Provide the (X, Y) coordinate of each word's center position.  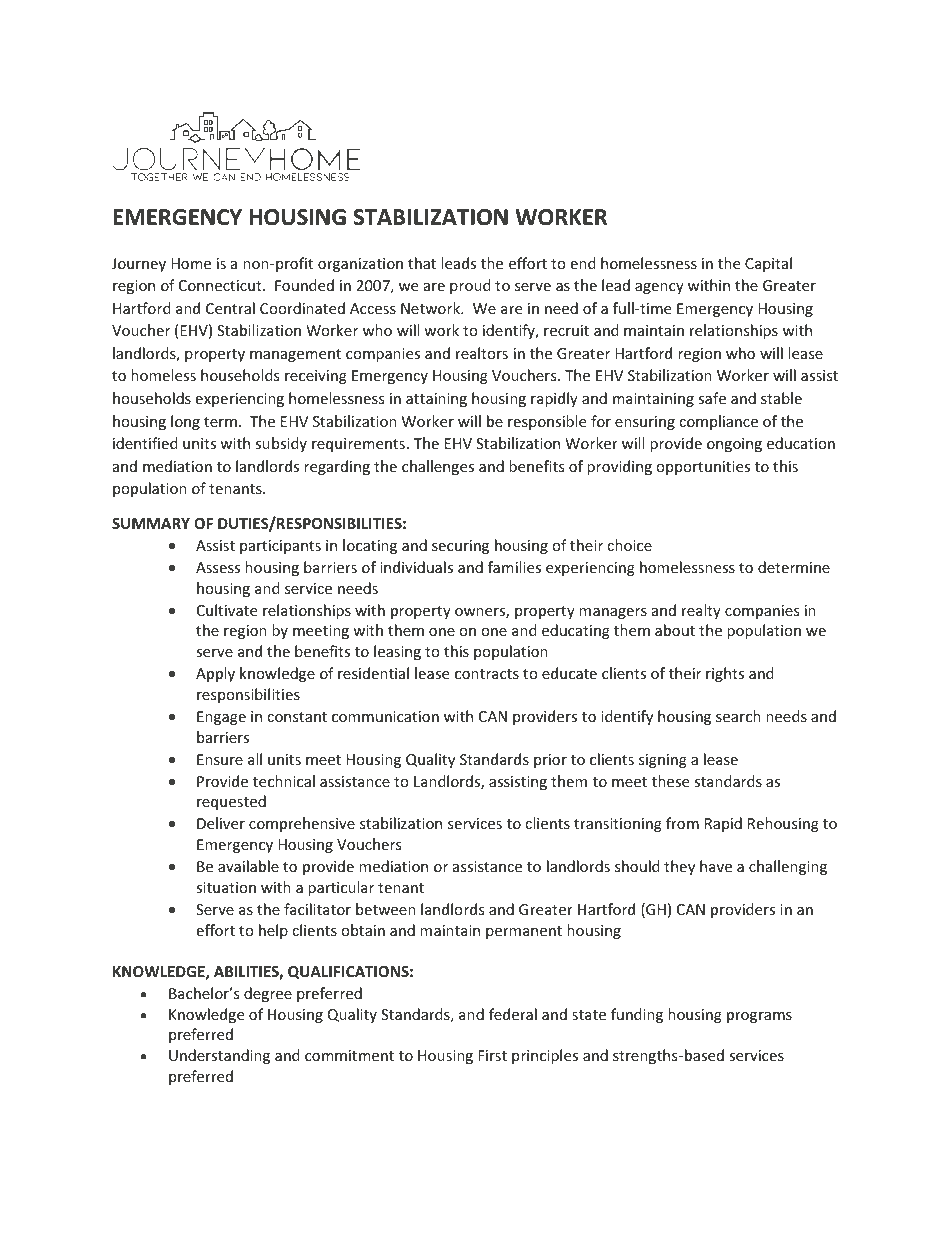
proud (470, 286)
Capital (768, 264)
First (492, 1055)
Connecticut (221, 285)
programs (759, 1017)
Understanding (219, 1056)
